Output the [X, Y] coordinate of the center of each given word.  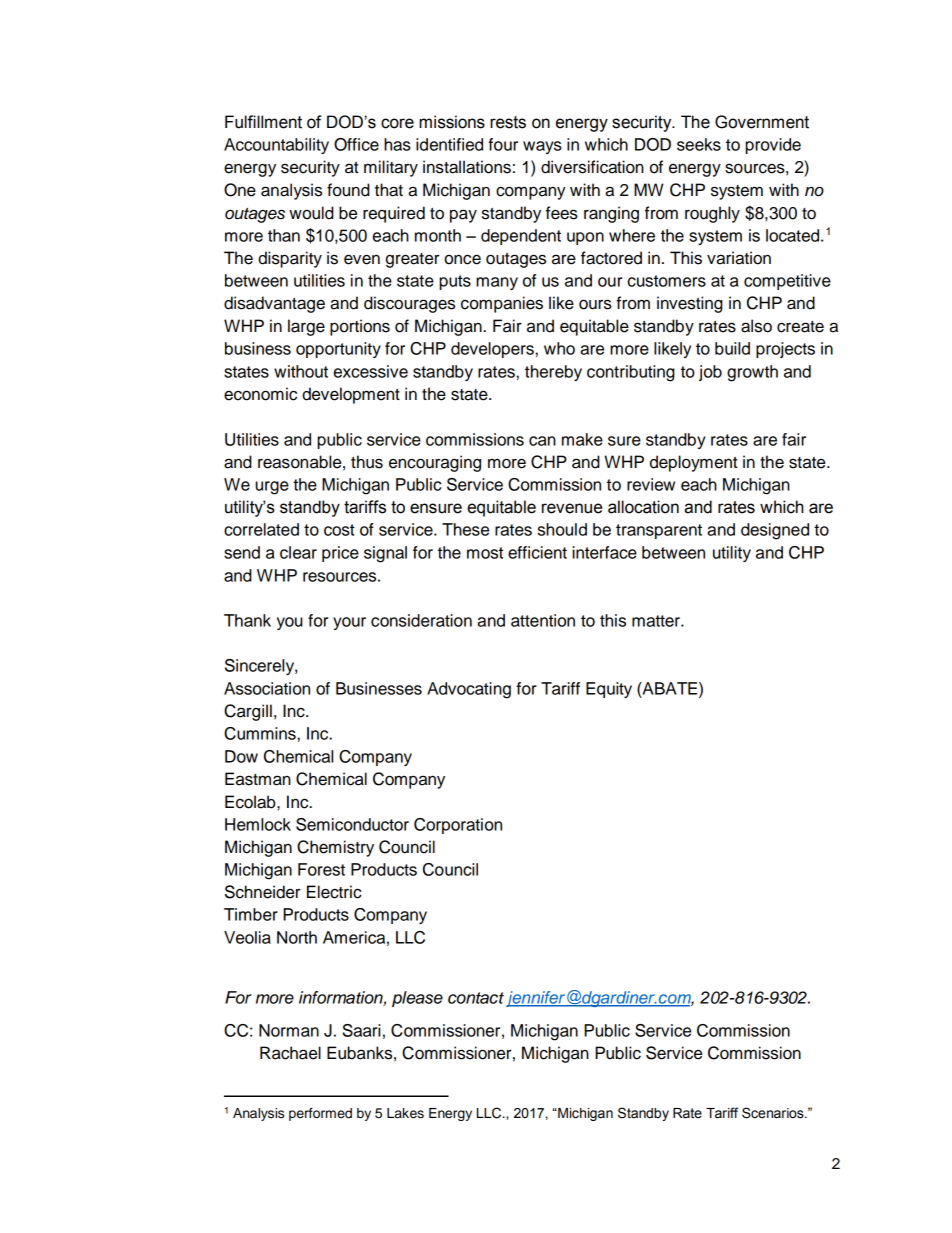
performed [320, 1114]
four [503, 144]
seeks [699, 144]
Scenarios [774, 1113]
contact [476, 998]
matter [657, 621]
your [349, 623]
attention [543, 620]
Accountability [276, 146]
